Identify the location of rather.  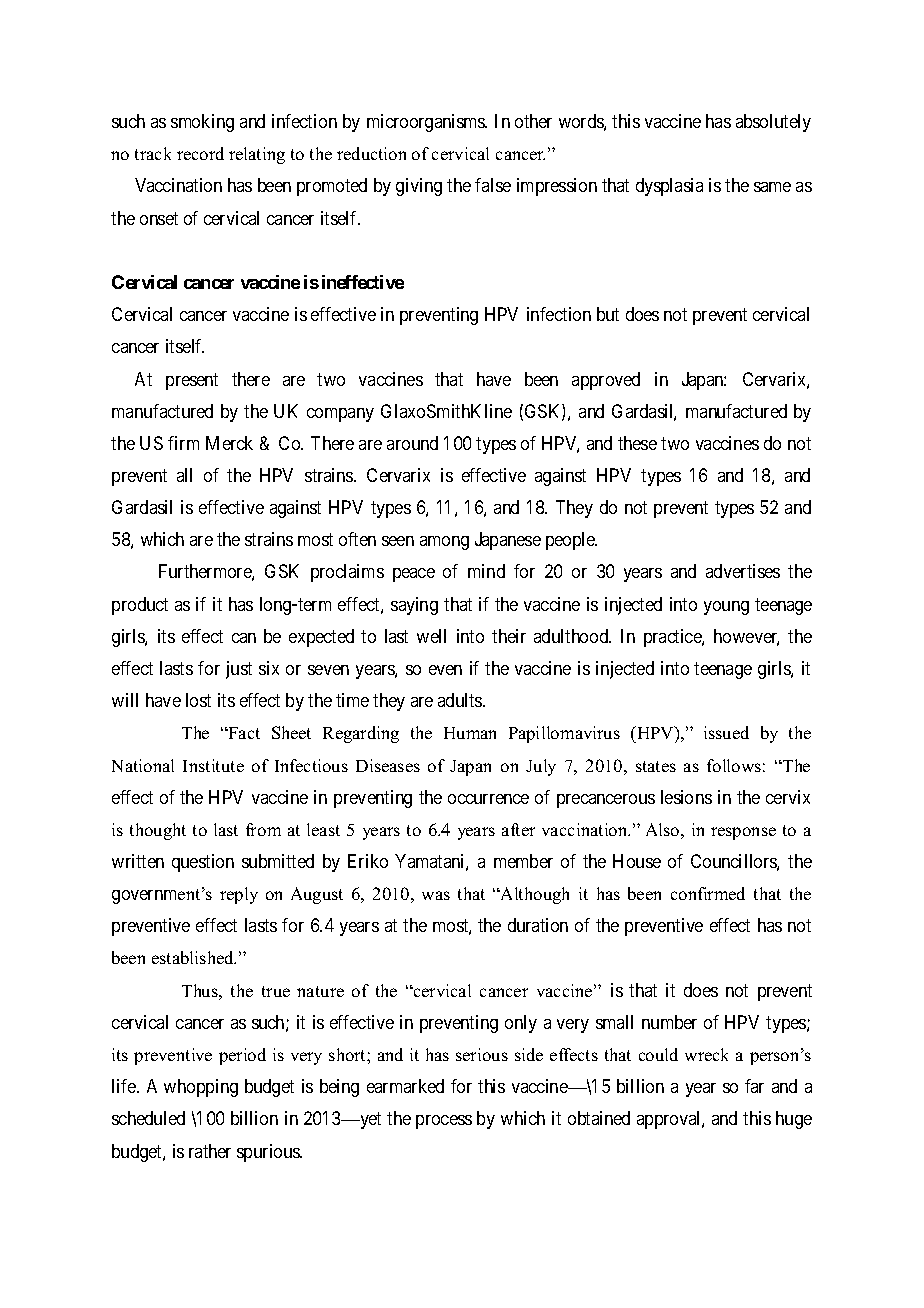
(210, 1151).
